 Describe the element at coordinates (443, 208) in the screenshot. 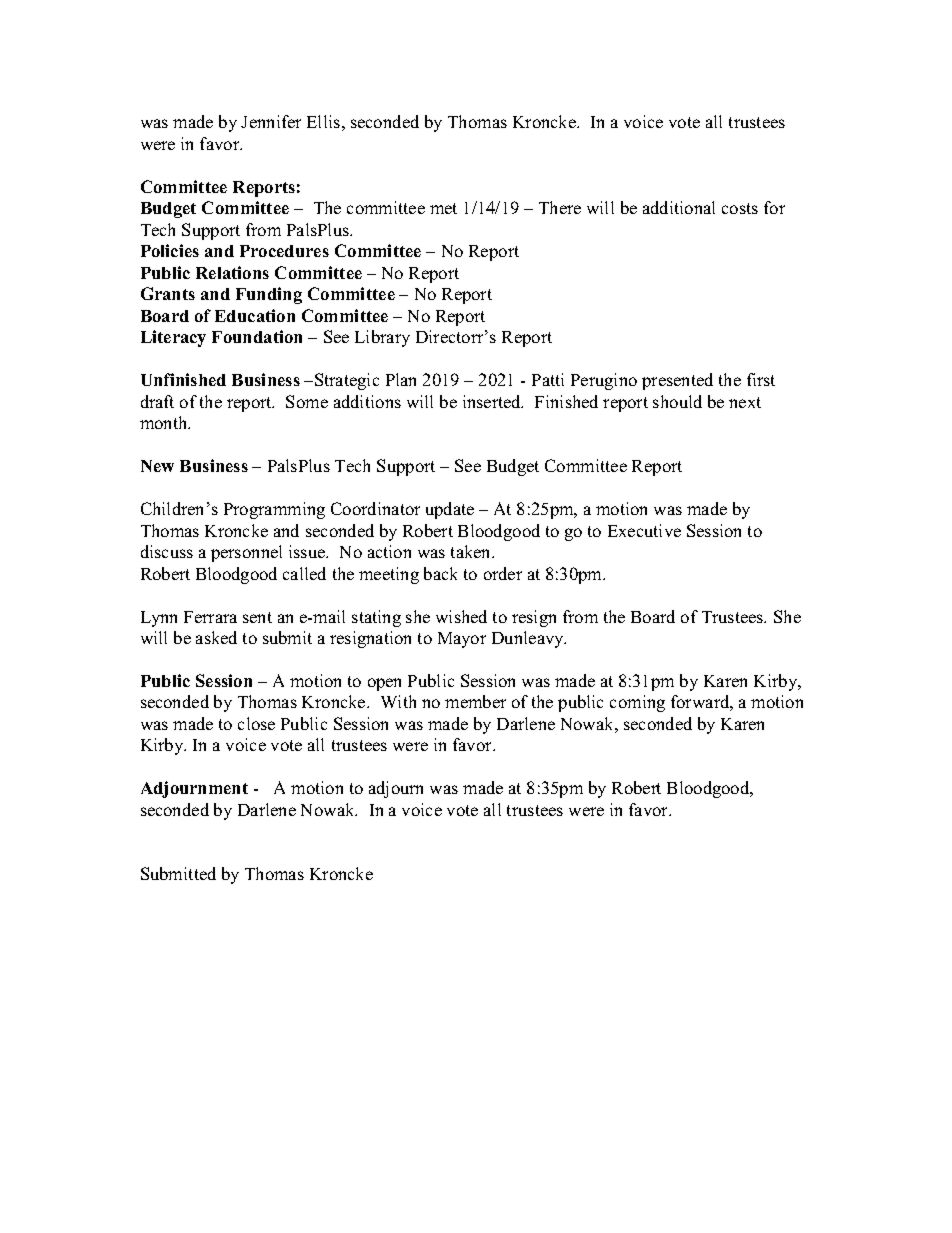

I see `met` at that location.
